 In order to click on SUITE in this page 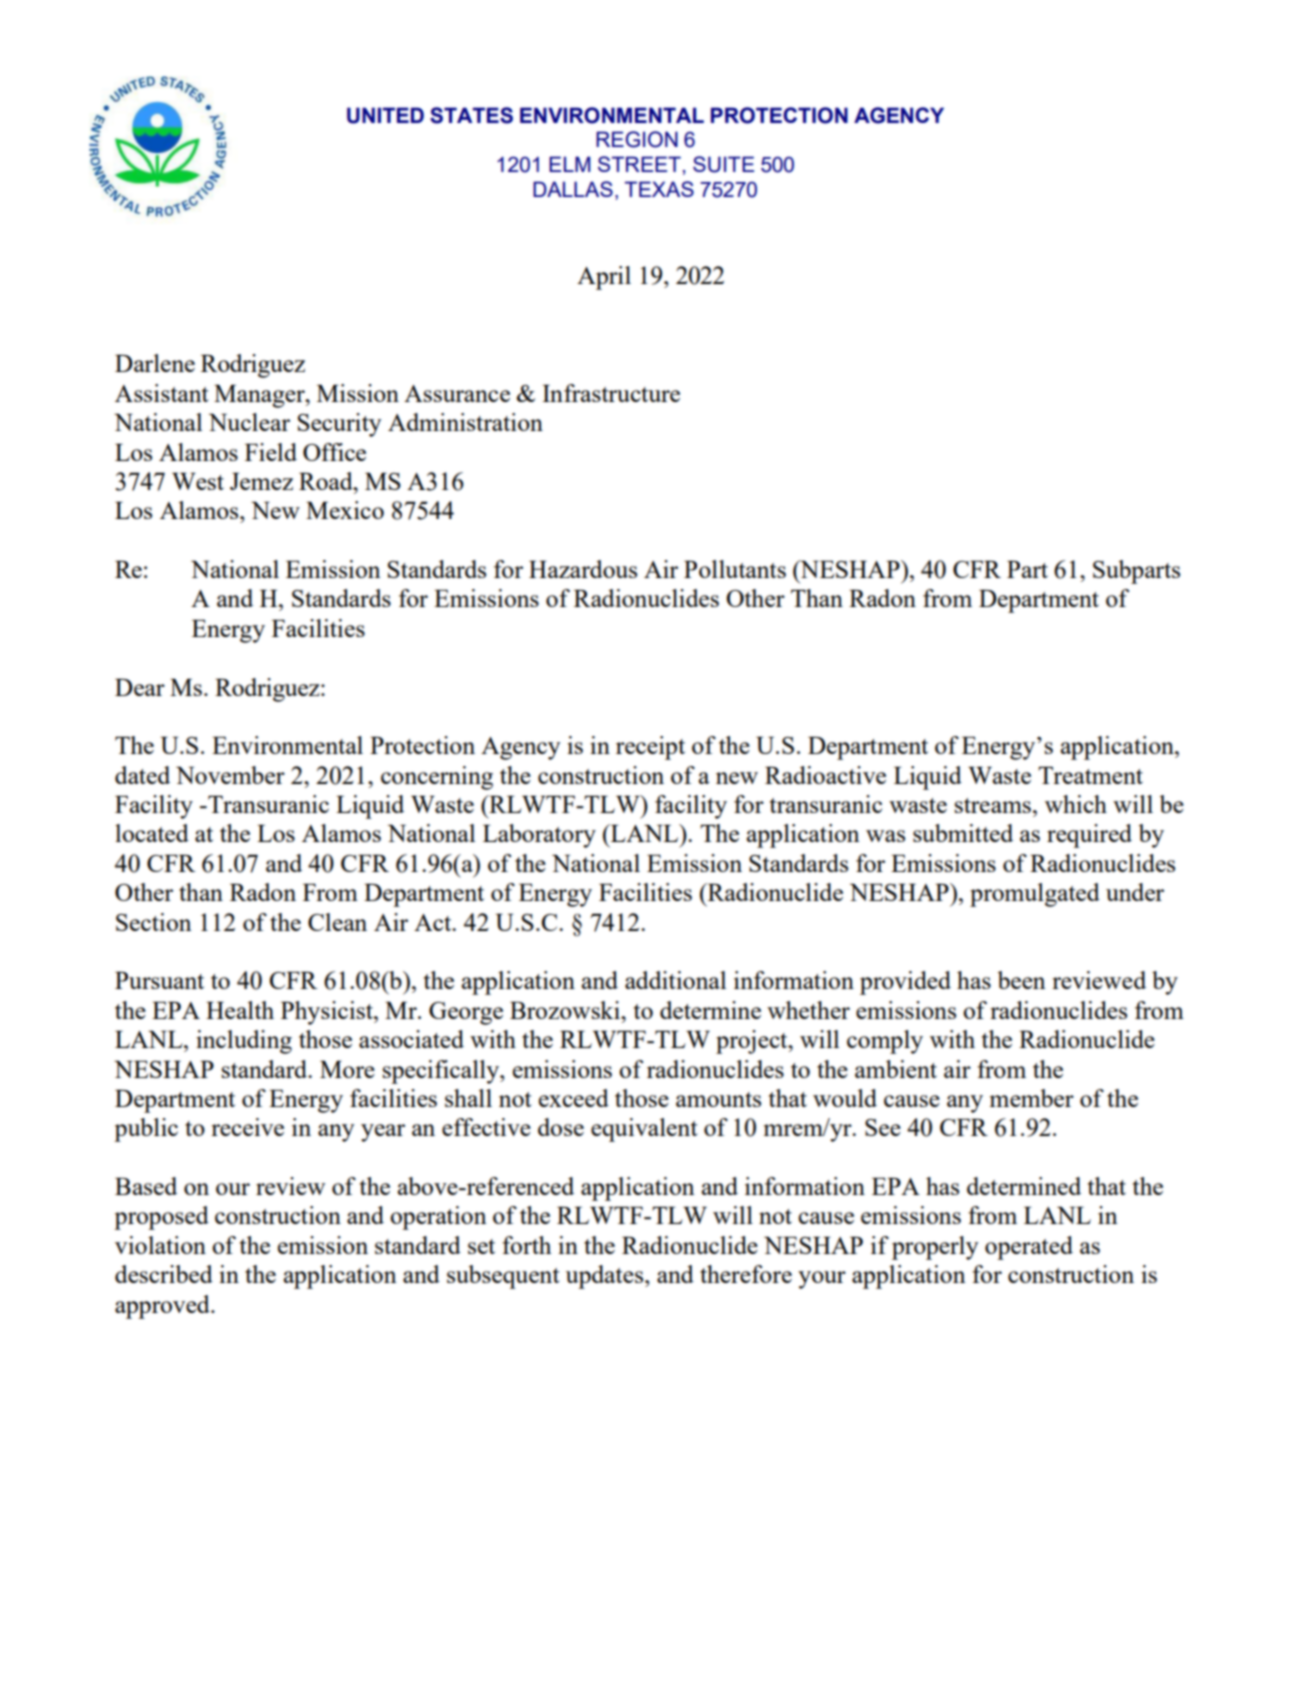, I will do `click(723, 164)`.
